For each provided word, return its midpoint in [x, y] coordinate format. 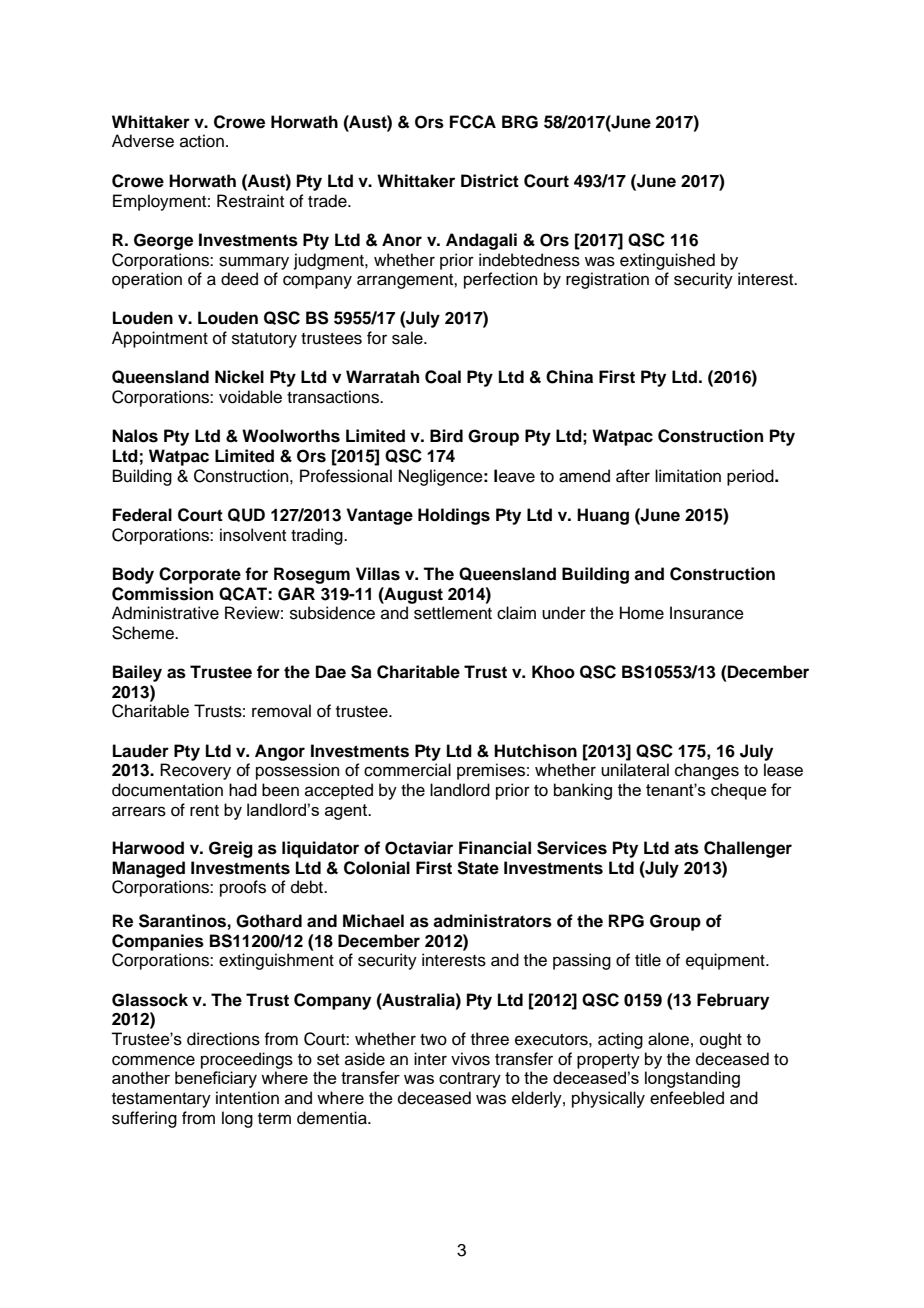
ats [686, 848]
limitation [688, 476]
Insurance [707, 613]
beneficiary [216, 1079]
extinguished [667, 261]
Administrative [165, 613]
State [478, 868]
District [490, 181]
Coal [443, 377]
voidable [250, 397]
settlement [453, 613]
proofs [243, 888]
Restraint [250, 201]
